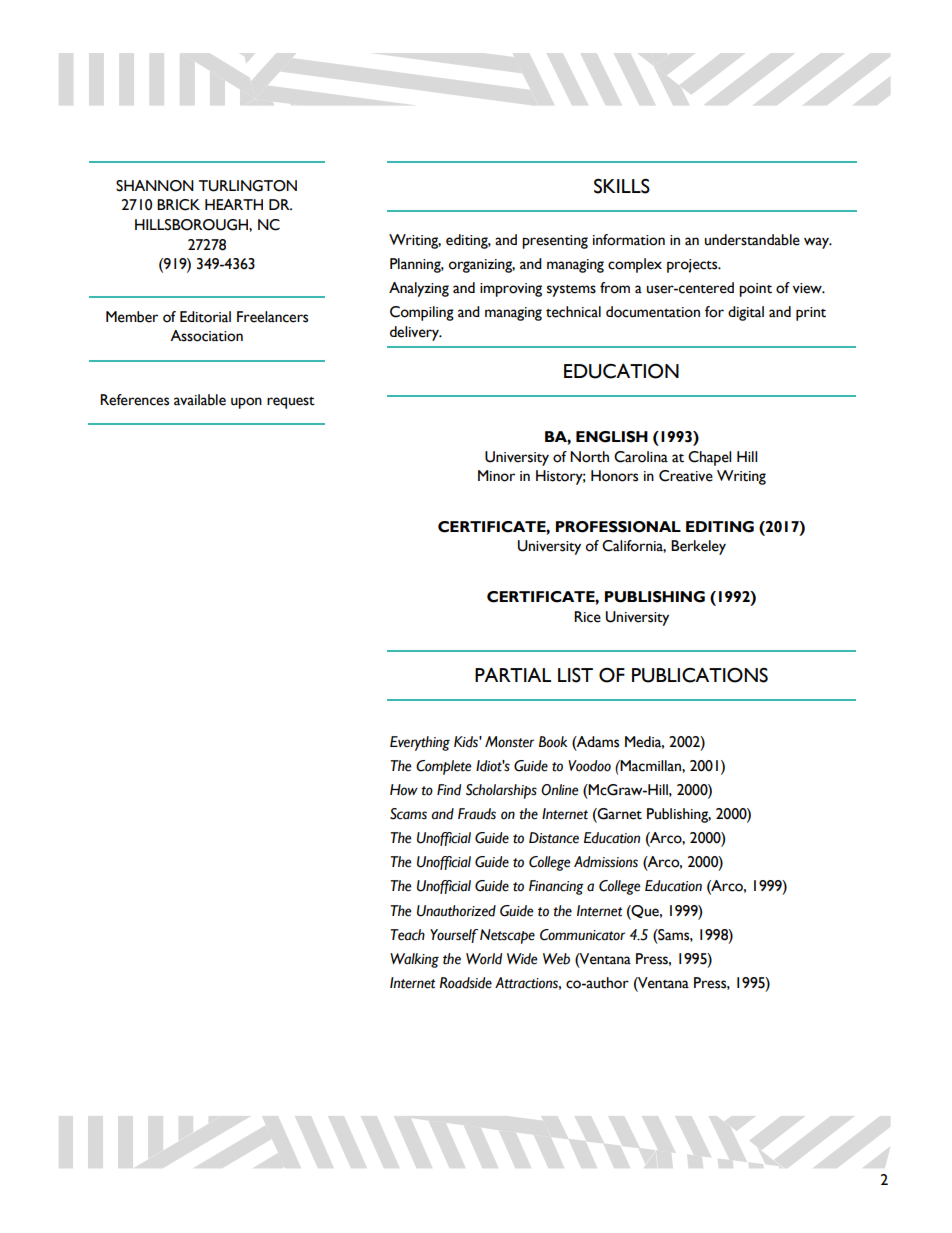  Describe the element at coordinates (484, 959) in the page. I see `World` at that location.
